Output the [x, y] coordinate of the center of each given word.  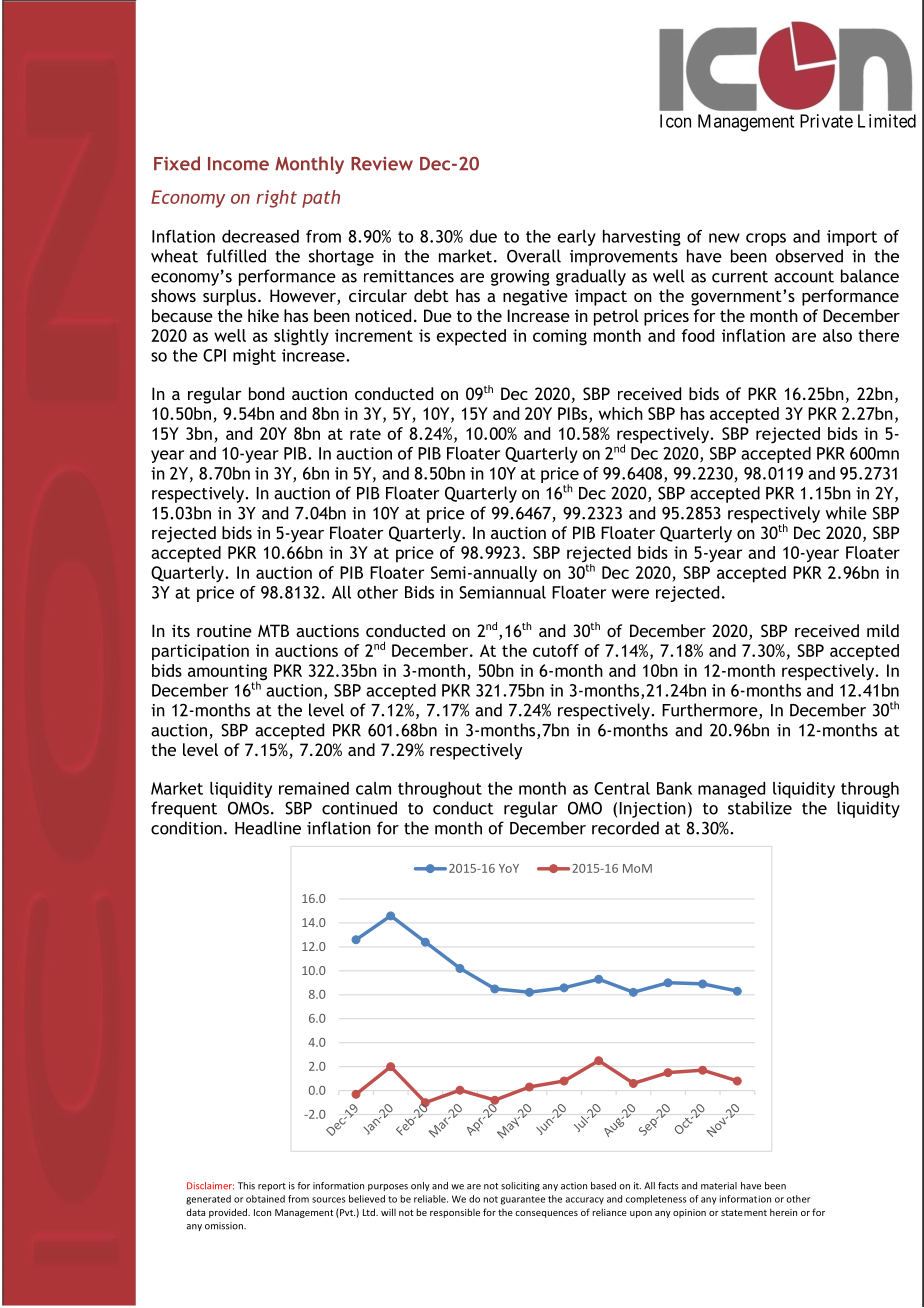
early [577, 238]
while [846, 513]
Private [826, 121]
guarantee [523, 1200]
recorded [625, 828]
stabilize [760, 808]
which [621, 413]
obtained [265, 1199]
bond [266, 393]
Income [238, 164]
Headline [268, 828]
